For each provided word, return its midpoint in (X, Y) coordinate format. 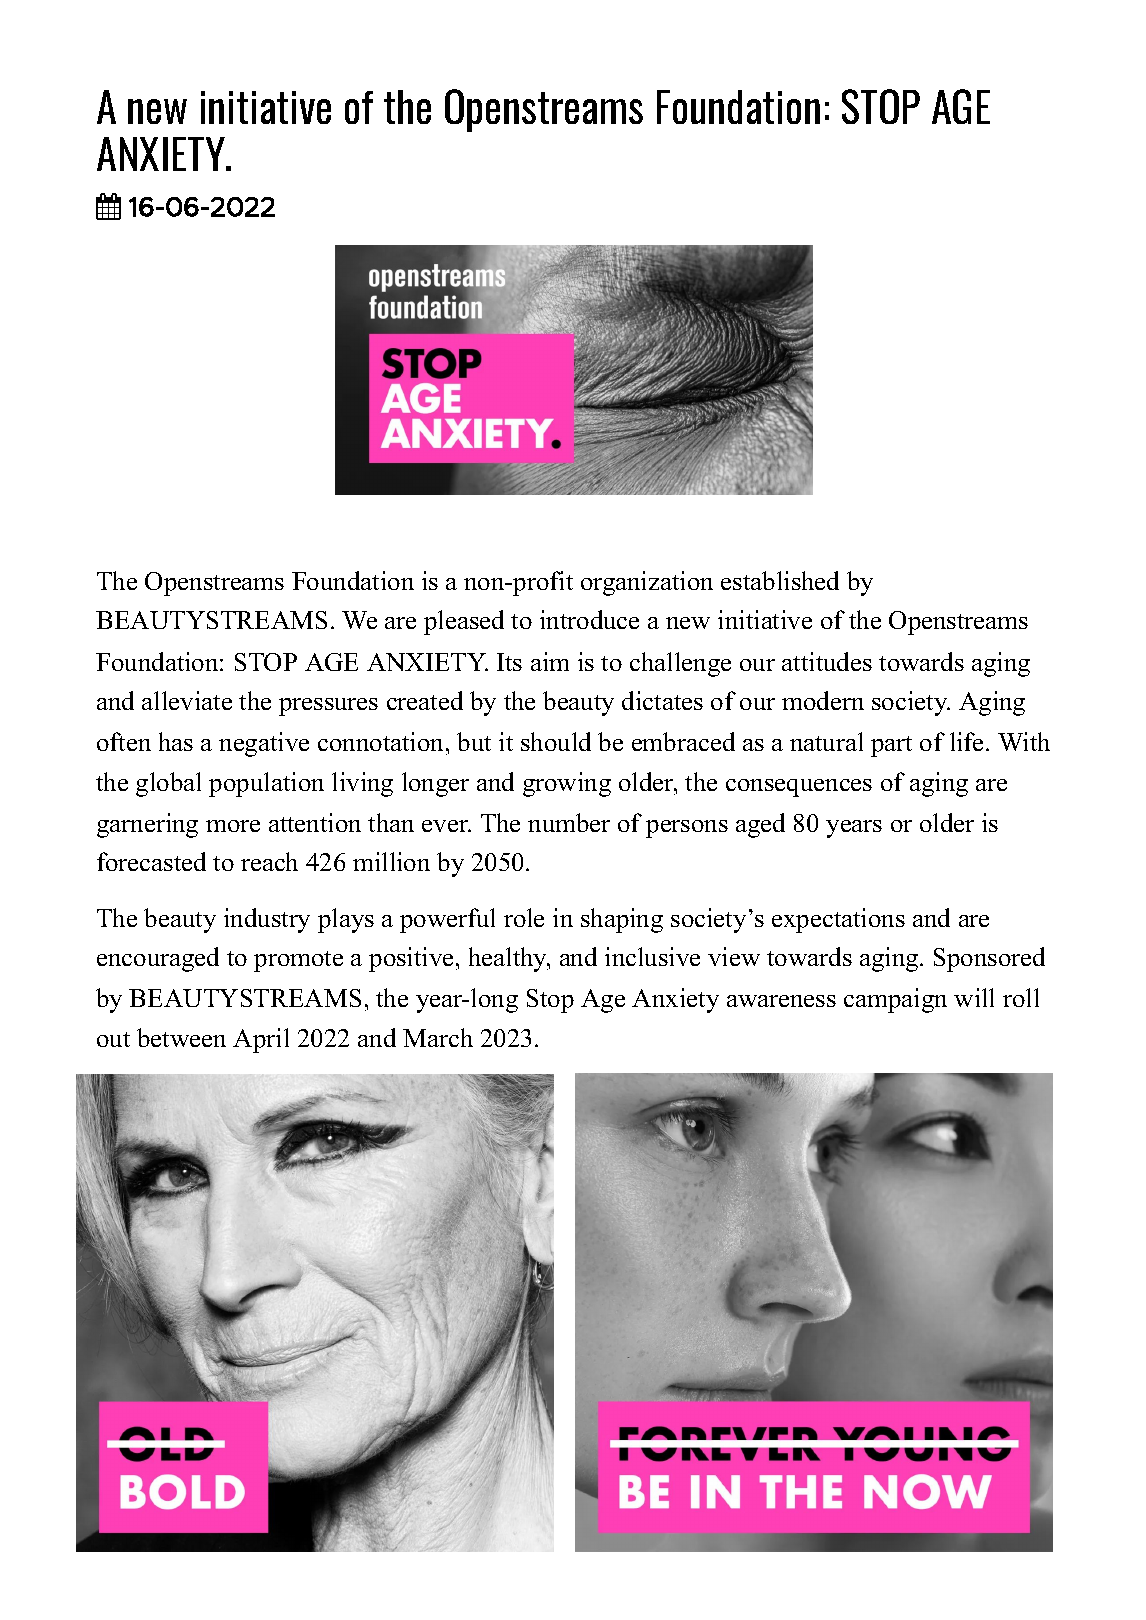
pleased (464, 622)
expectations (838, 920)
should (556, 741)
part (891, 746)
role (524, 917)
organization (647, 583)
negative (264, 744)
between (181, 1037)
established (780, 580)
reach (269, 861)
